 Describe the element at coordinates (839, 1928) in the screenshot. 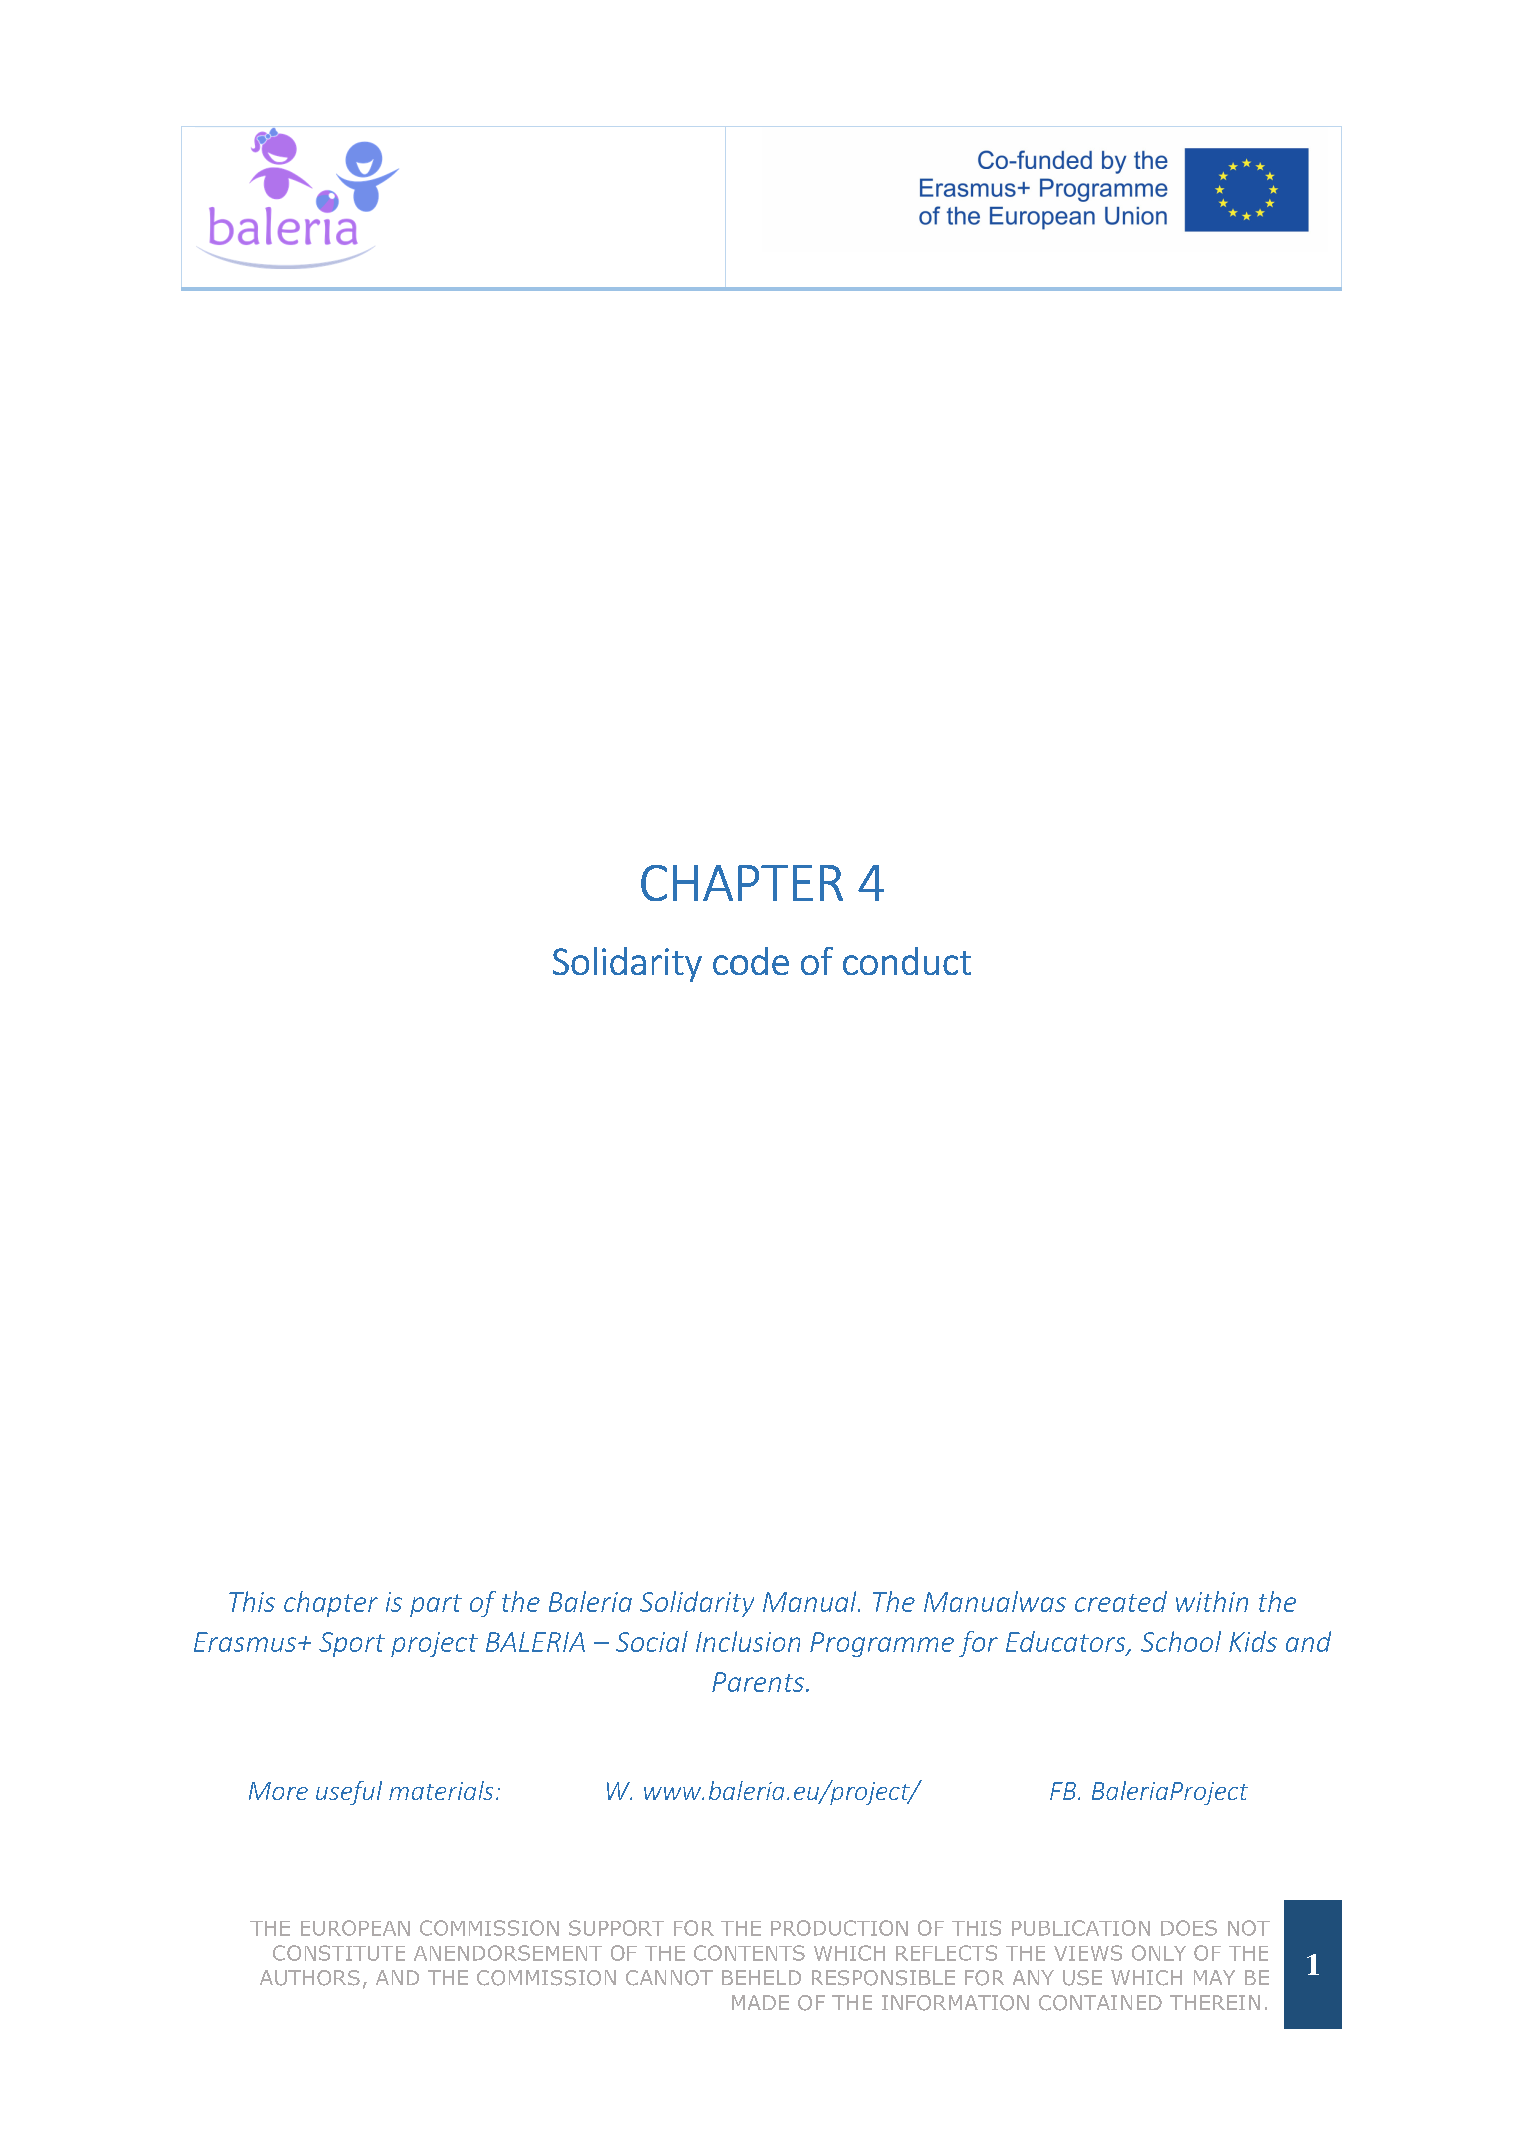

I see `PRODUCTION` at that location.
